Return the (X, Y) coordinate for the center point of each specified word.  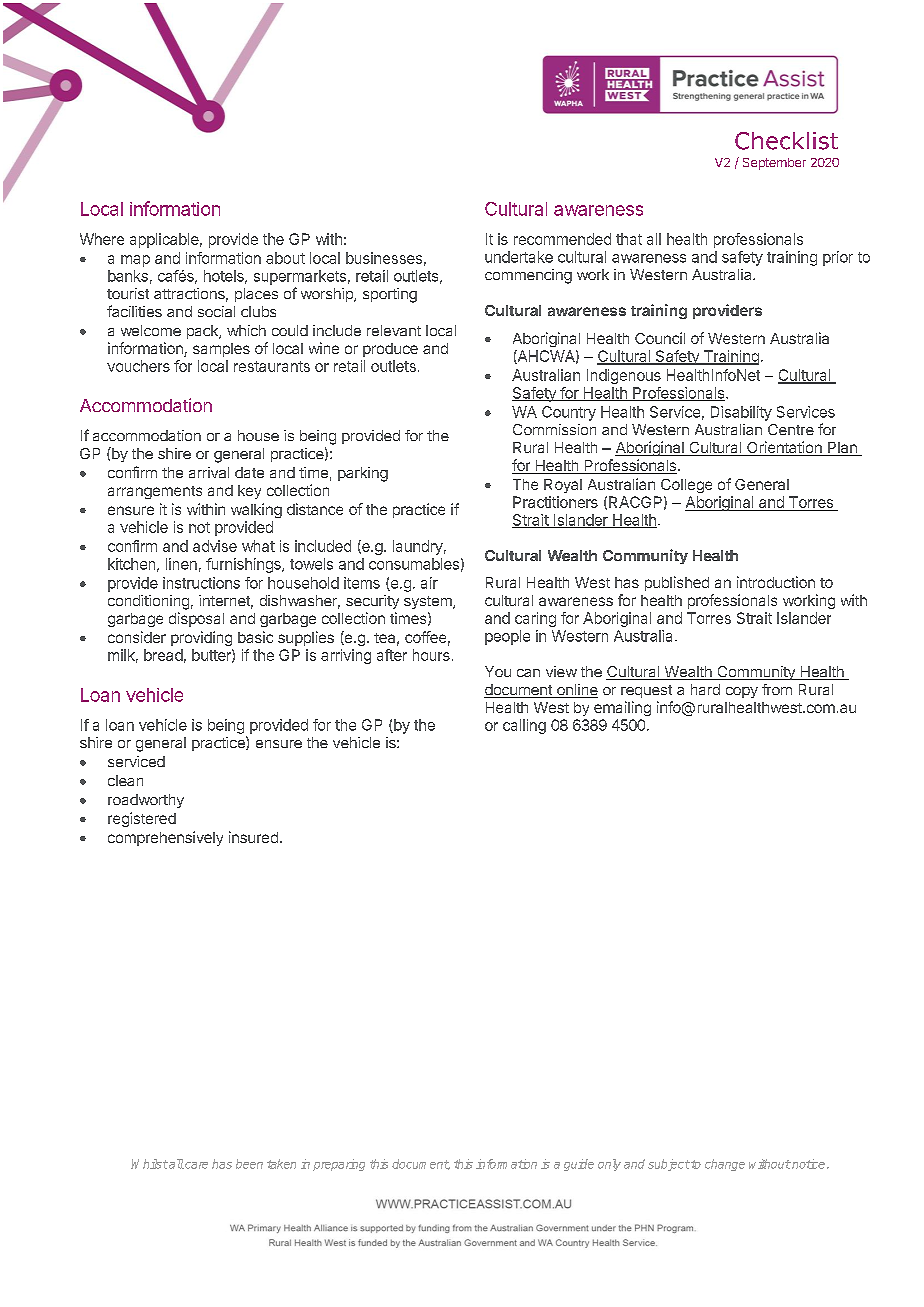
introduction (776, 582)
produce (390, 350)
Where (102, 239)
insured (253, 837)
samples (221, 350)
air (429, 583)
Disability (741, 413)
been (249, 1164)
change (725, 1165)
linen (181, 564)
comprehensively (165, 838)
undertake (519, 257)
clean (125, 780)
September (774, 164)
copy (742, 692)
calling (524, 726)
